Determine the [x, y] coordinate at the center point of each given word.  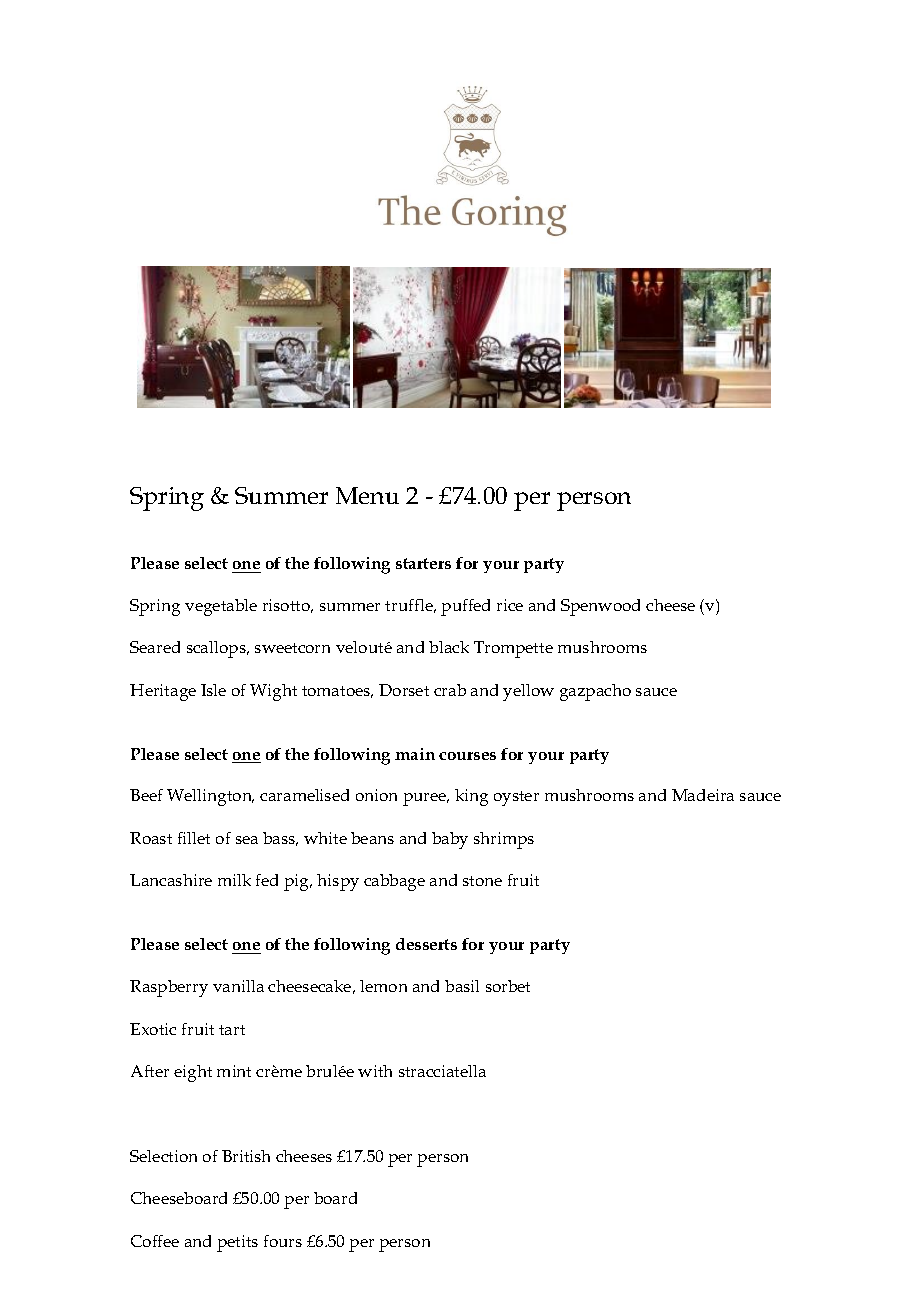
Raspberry [169, 988]
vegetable [221, 607]
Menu [367, 495]
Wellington [210, 797]
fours [283, 1241]
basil [462, 986]
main [415, 754]
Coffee [155, 1241]
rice [510, 605]
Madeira [703, 795]
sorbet [508, 986]
